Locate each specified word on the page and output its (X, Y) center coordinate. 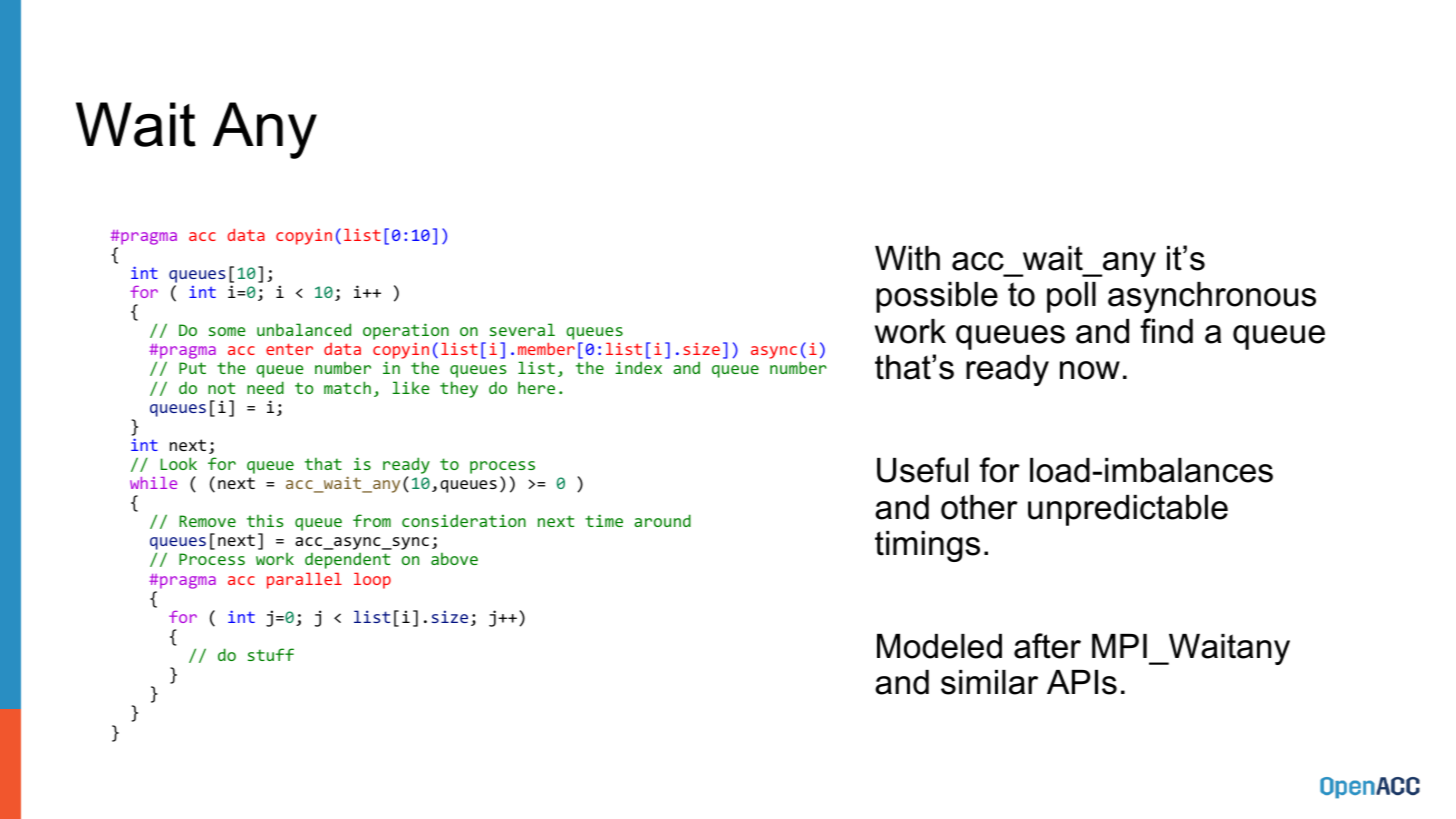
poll (1071, 297)
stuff (271, 654)
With (907, 258)
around (662, 520)
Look (179, 463)
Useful (922, 470)
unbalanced (304, 329)
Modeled (939, 646)
